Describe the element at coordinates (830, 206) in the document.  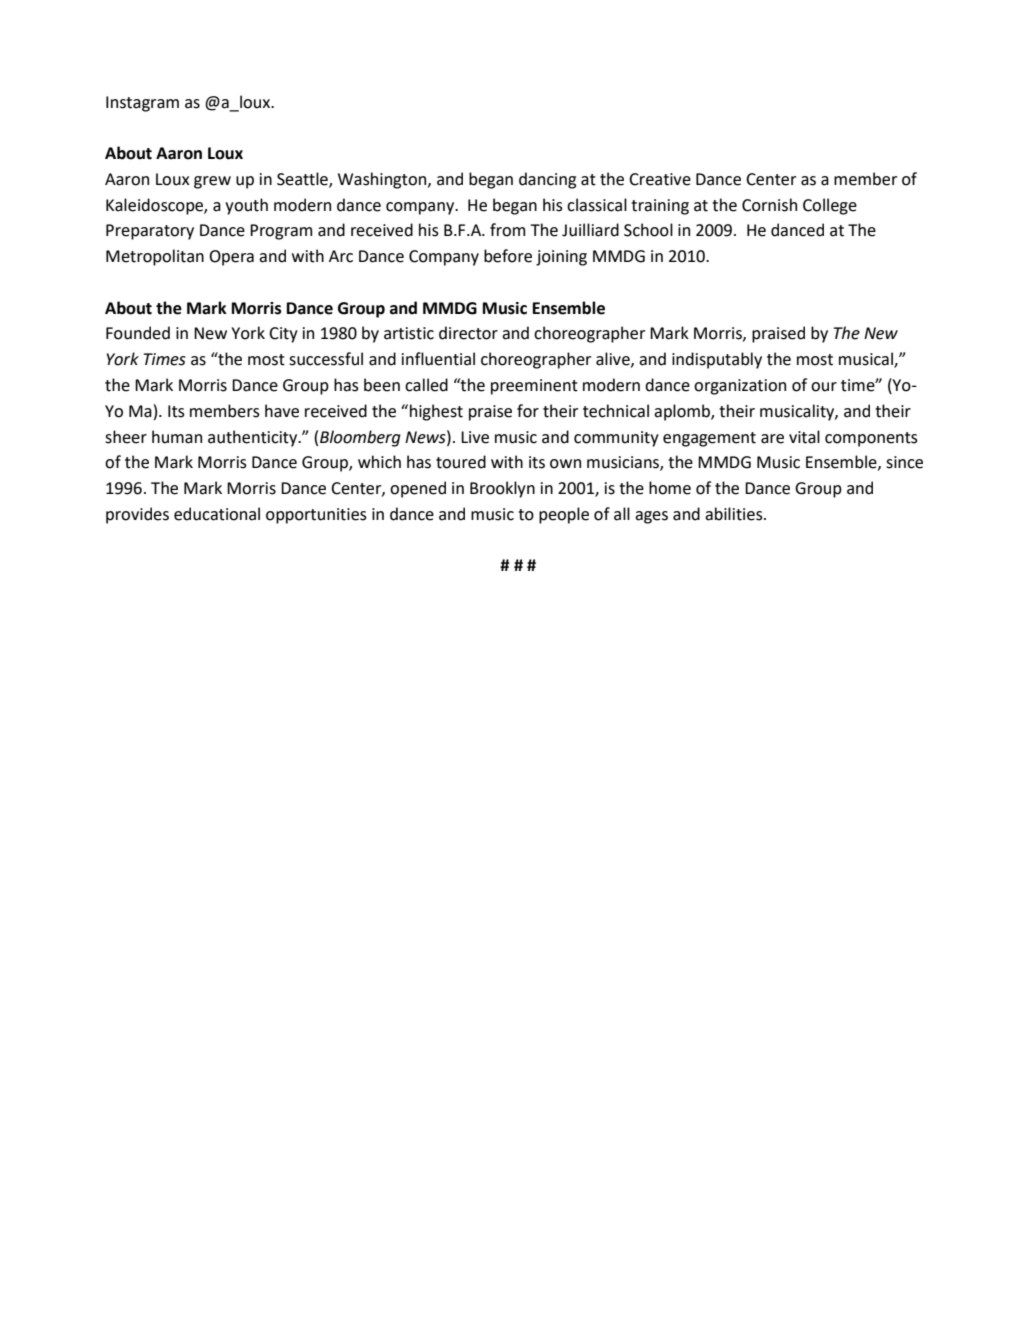
I see `College` at that location.
